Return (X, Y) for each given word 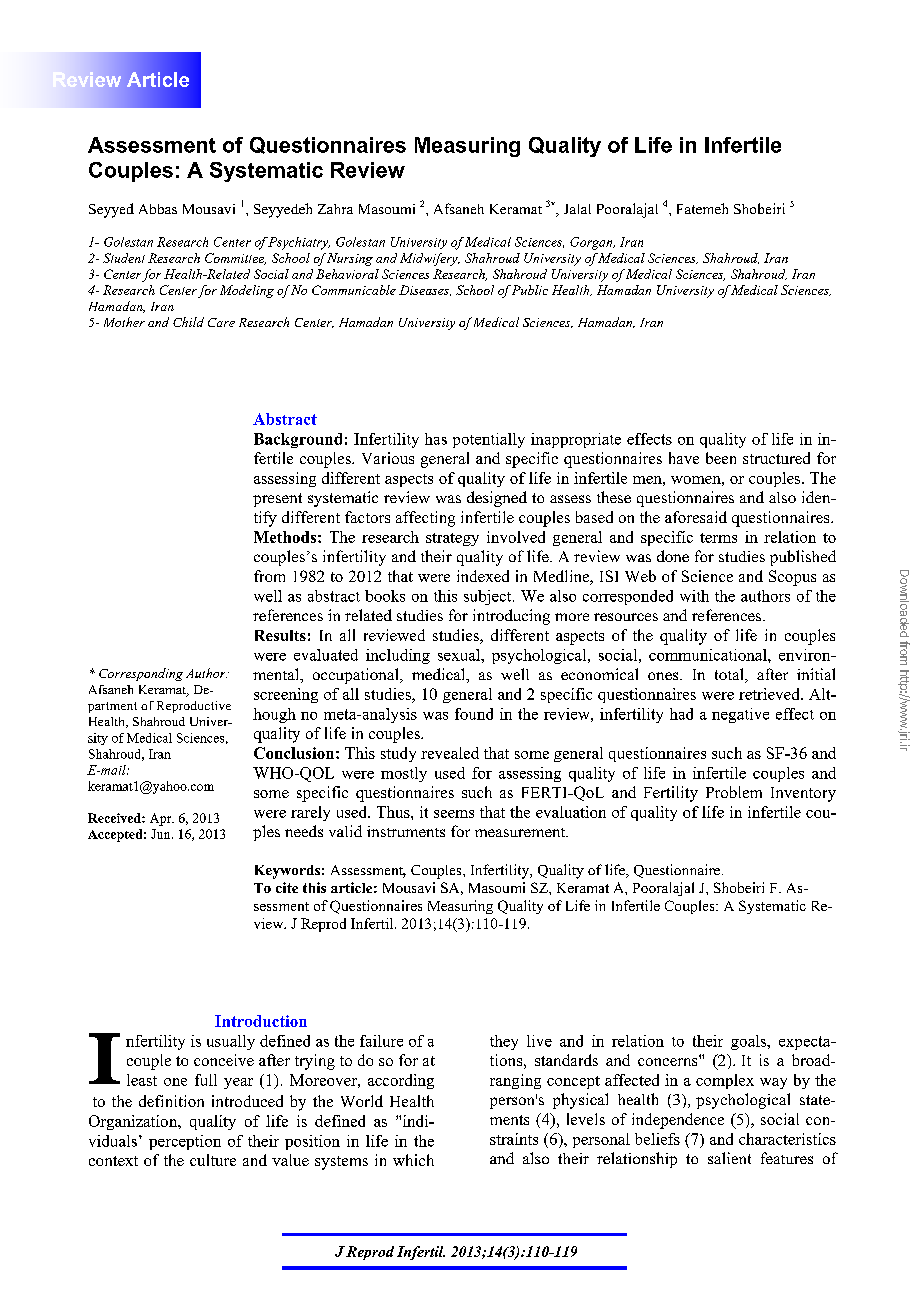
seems (454, 814)
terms (718, 538)
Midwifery (430, 259)
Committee (235, 259)
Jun (162, 834)
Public (530, 290)
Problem (734, 792)
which (413, 1160)
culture (213, 1160)
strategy (452, 539)
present (277, 500)
